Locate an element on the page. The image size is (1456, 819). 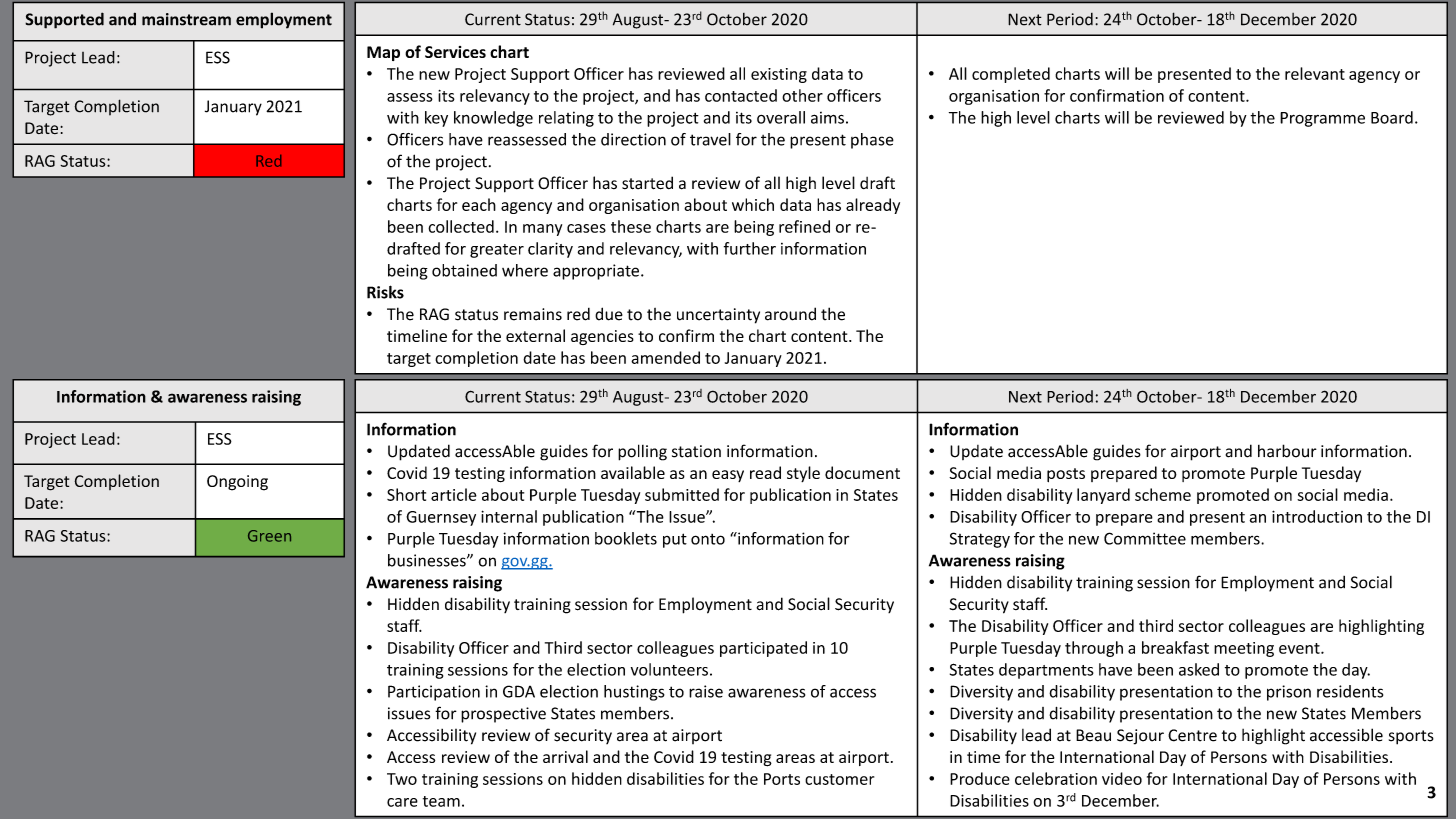
Risks is located at coordinates (385, 292).
